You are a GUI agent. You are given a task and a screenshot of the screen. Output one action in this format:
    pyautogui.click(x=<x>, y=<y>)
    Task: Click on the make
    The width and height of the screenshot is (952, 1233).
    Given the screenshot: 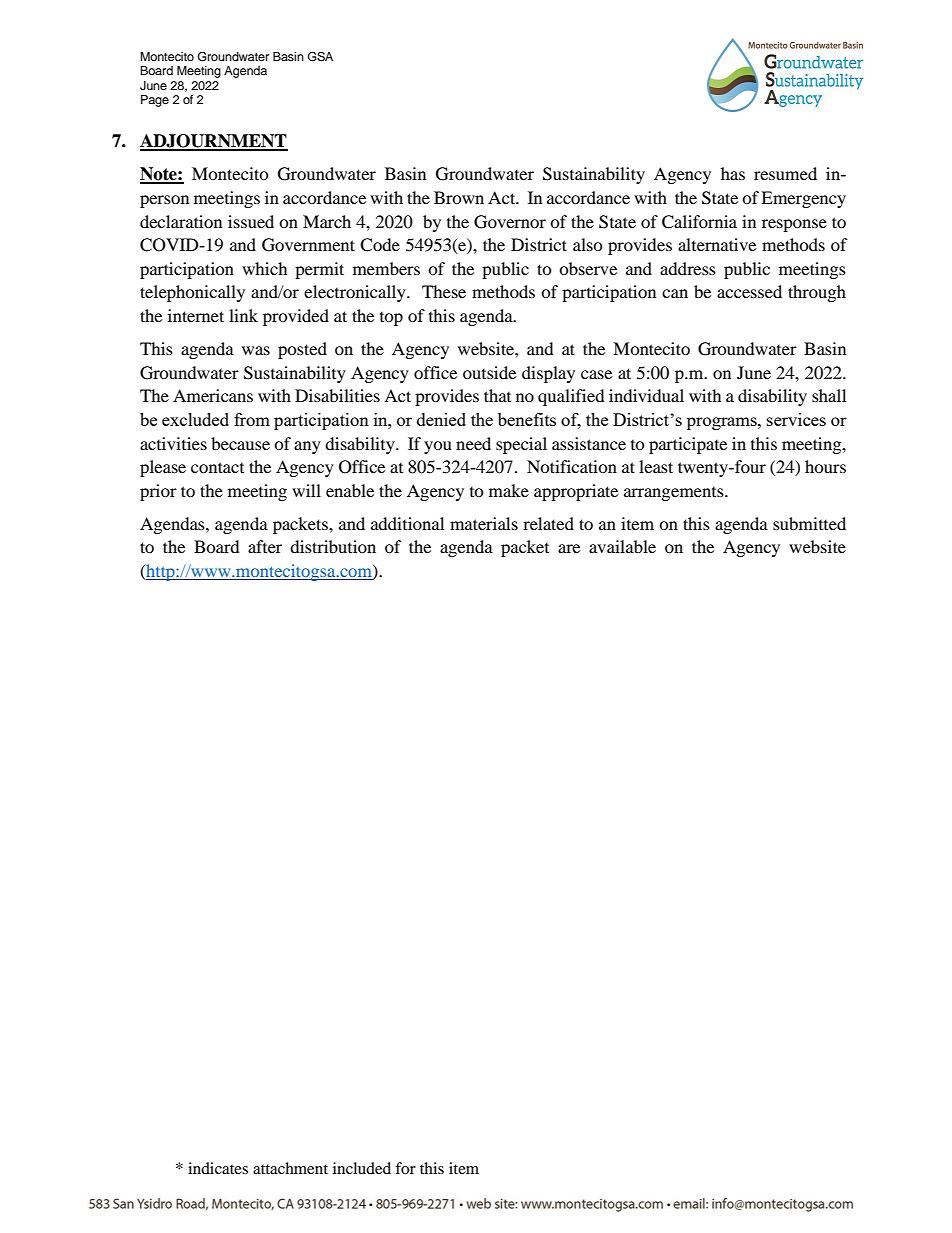 What is the action you would take?
    pyautogui.click(x=509, y=490)
